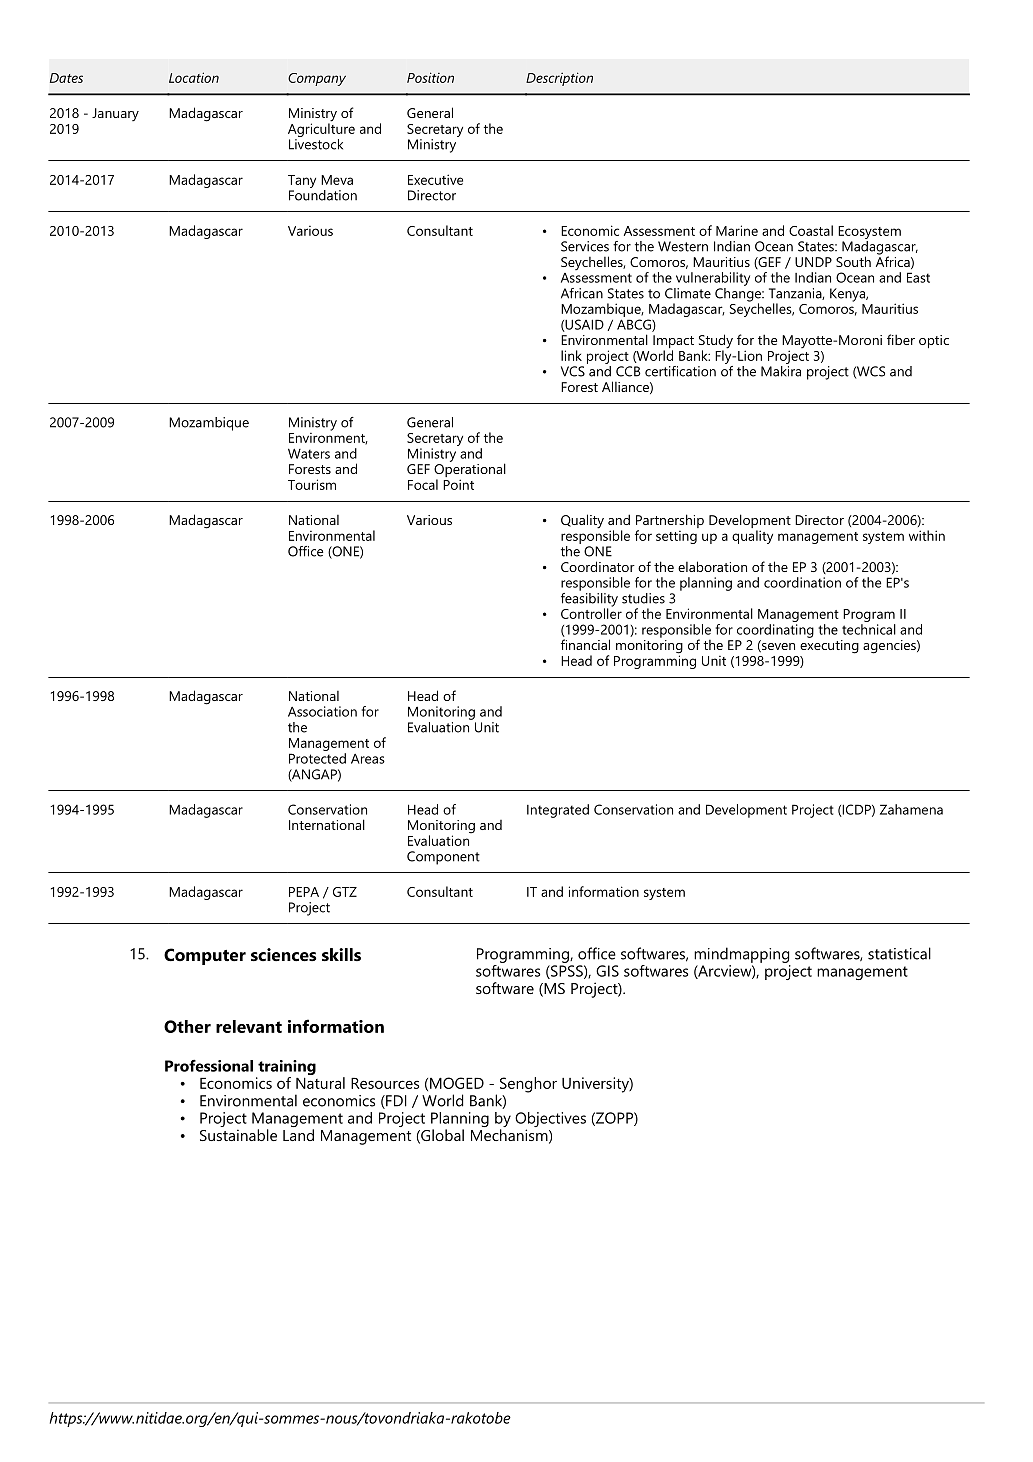 The image size is (1033, 1462). Describe the element at coordinates (115, 114) in the document. I see `January` at that location.
